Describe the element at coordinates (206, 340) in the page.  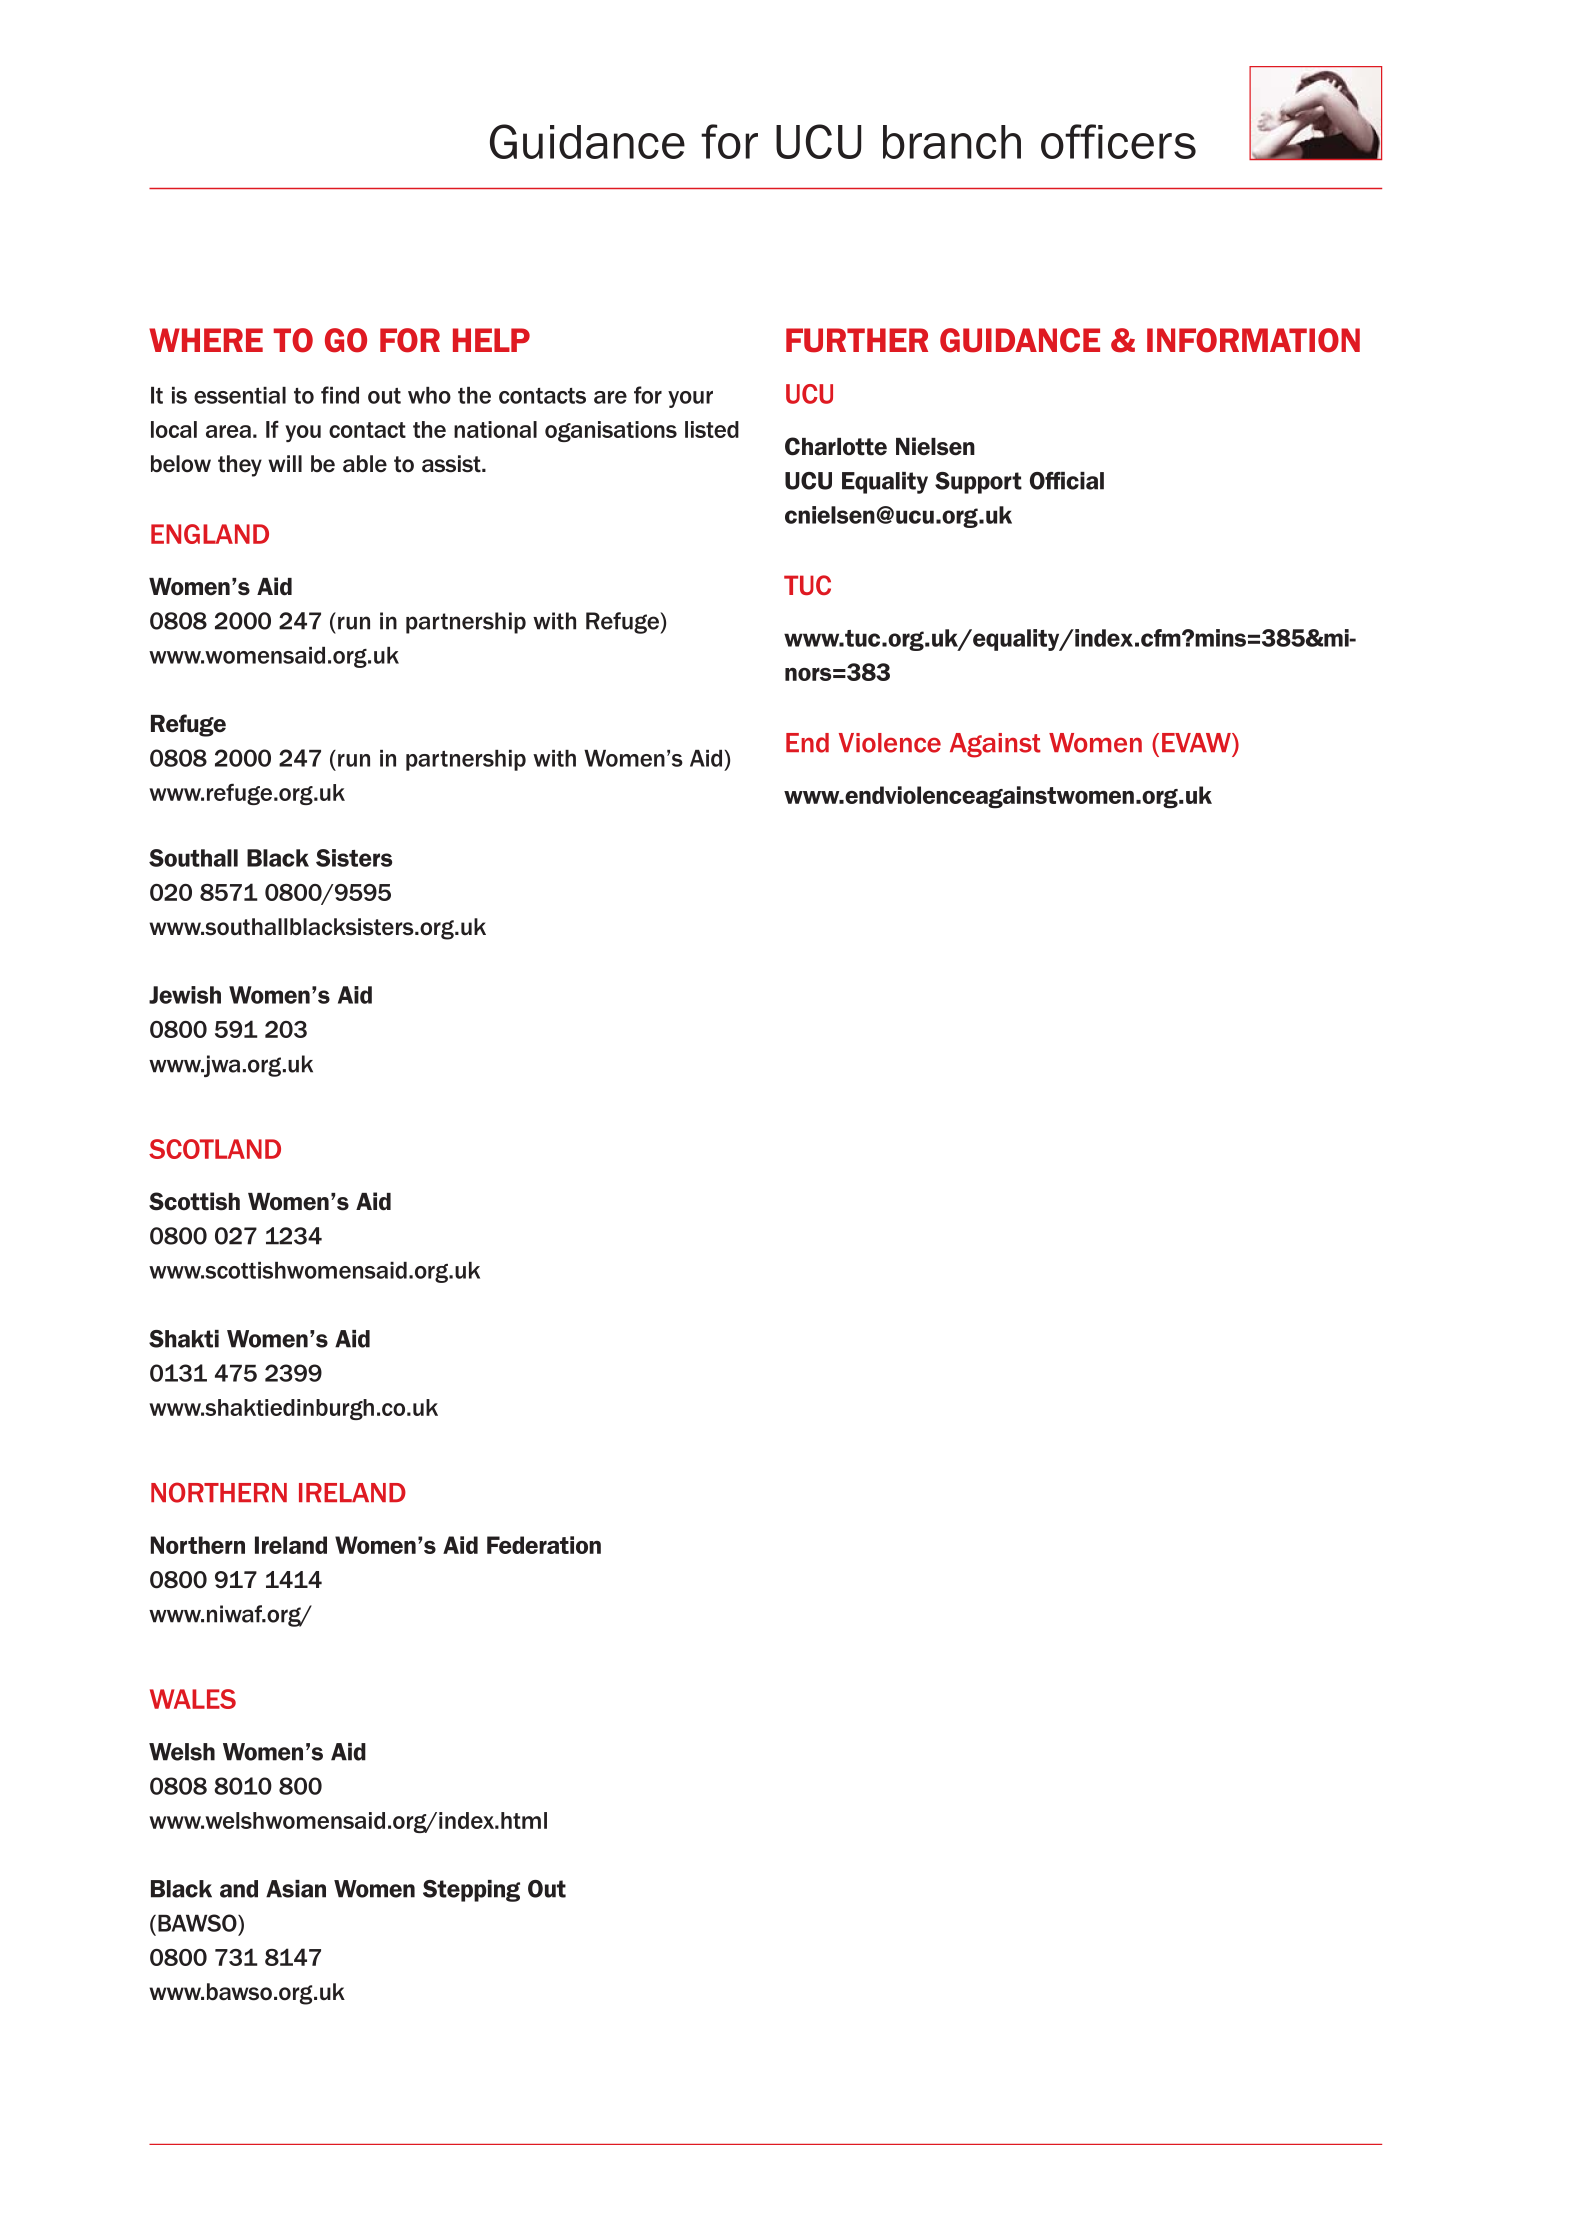
I see `WHERE` at that location.
